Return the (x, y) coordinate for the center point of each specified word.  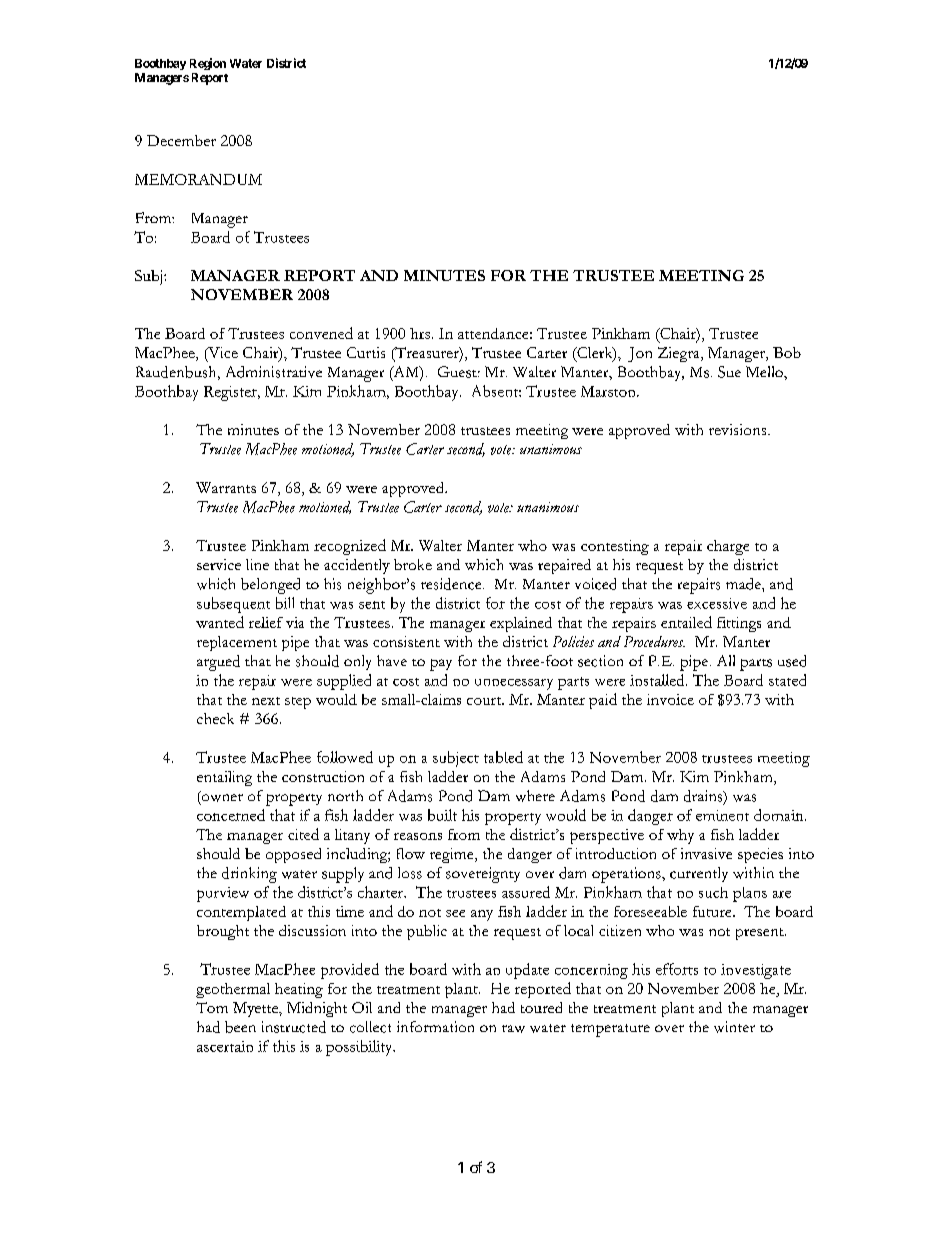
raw (513, 1029)
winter (734, 1027)
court (485, 701)
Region (208, 64)
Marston (609, 391)
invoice (670, 699)
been (240, 1027)
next (266, 701)
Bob (787, 352)
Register (231, 393)
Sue (729, 372)
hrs (420, 333)
